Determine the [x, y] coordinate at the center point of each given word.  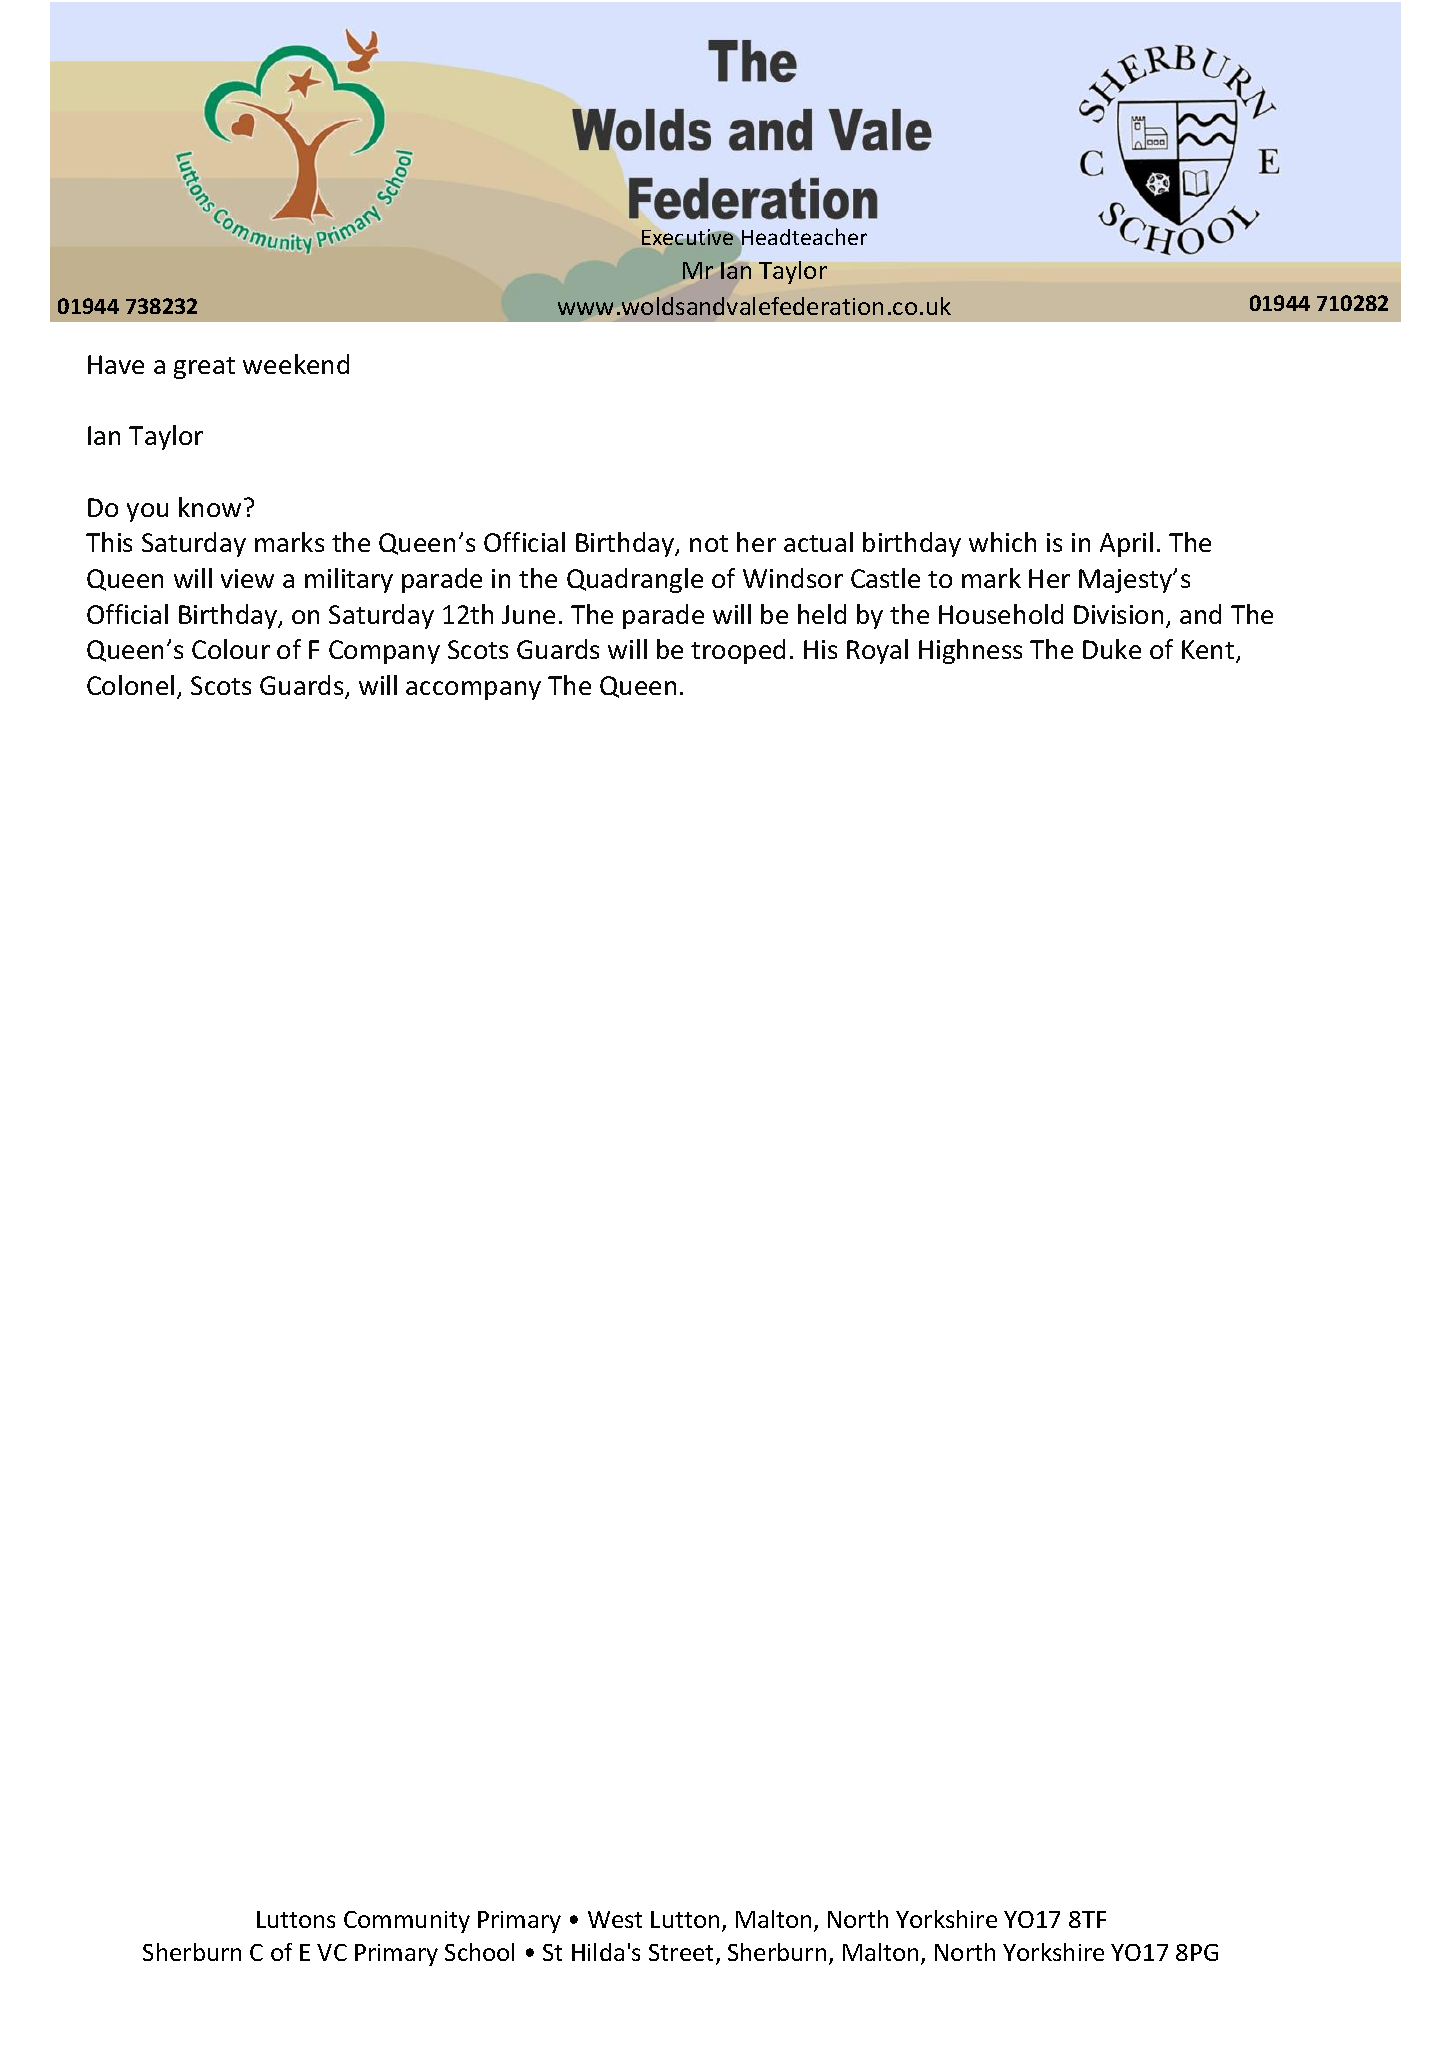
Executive [687, 237]
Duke [1112, 649]
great [204, 368]
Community [407, 1922]
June [528, 614]
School [479, 1952]
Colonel [130, 685]
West [615, 1919]
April [1126, 544]
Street [683, 1954]
